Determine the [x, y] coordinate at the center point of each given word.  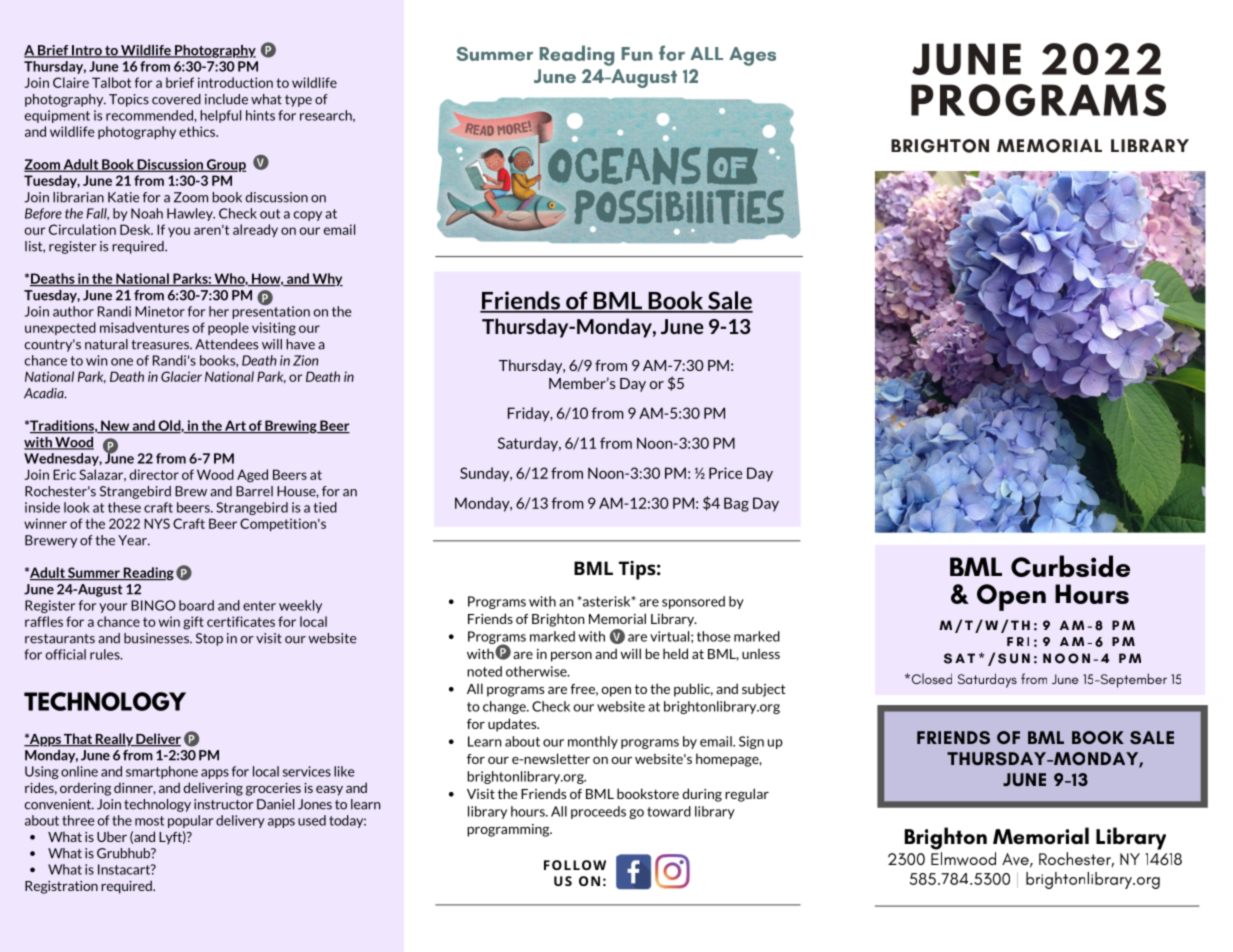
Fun [637, 54]
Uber [112, 836]
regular [747, 795]
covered [176, 99]
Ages [752, 56]
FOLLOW [575, 865]
